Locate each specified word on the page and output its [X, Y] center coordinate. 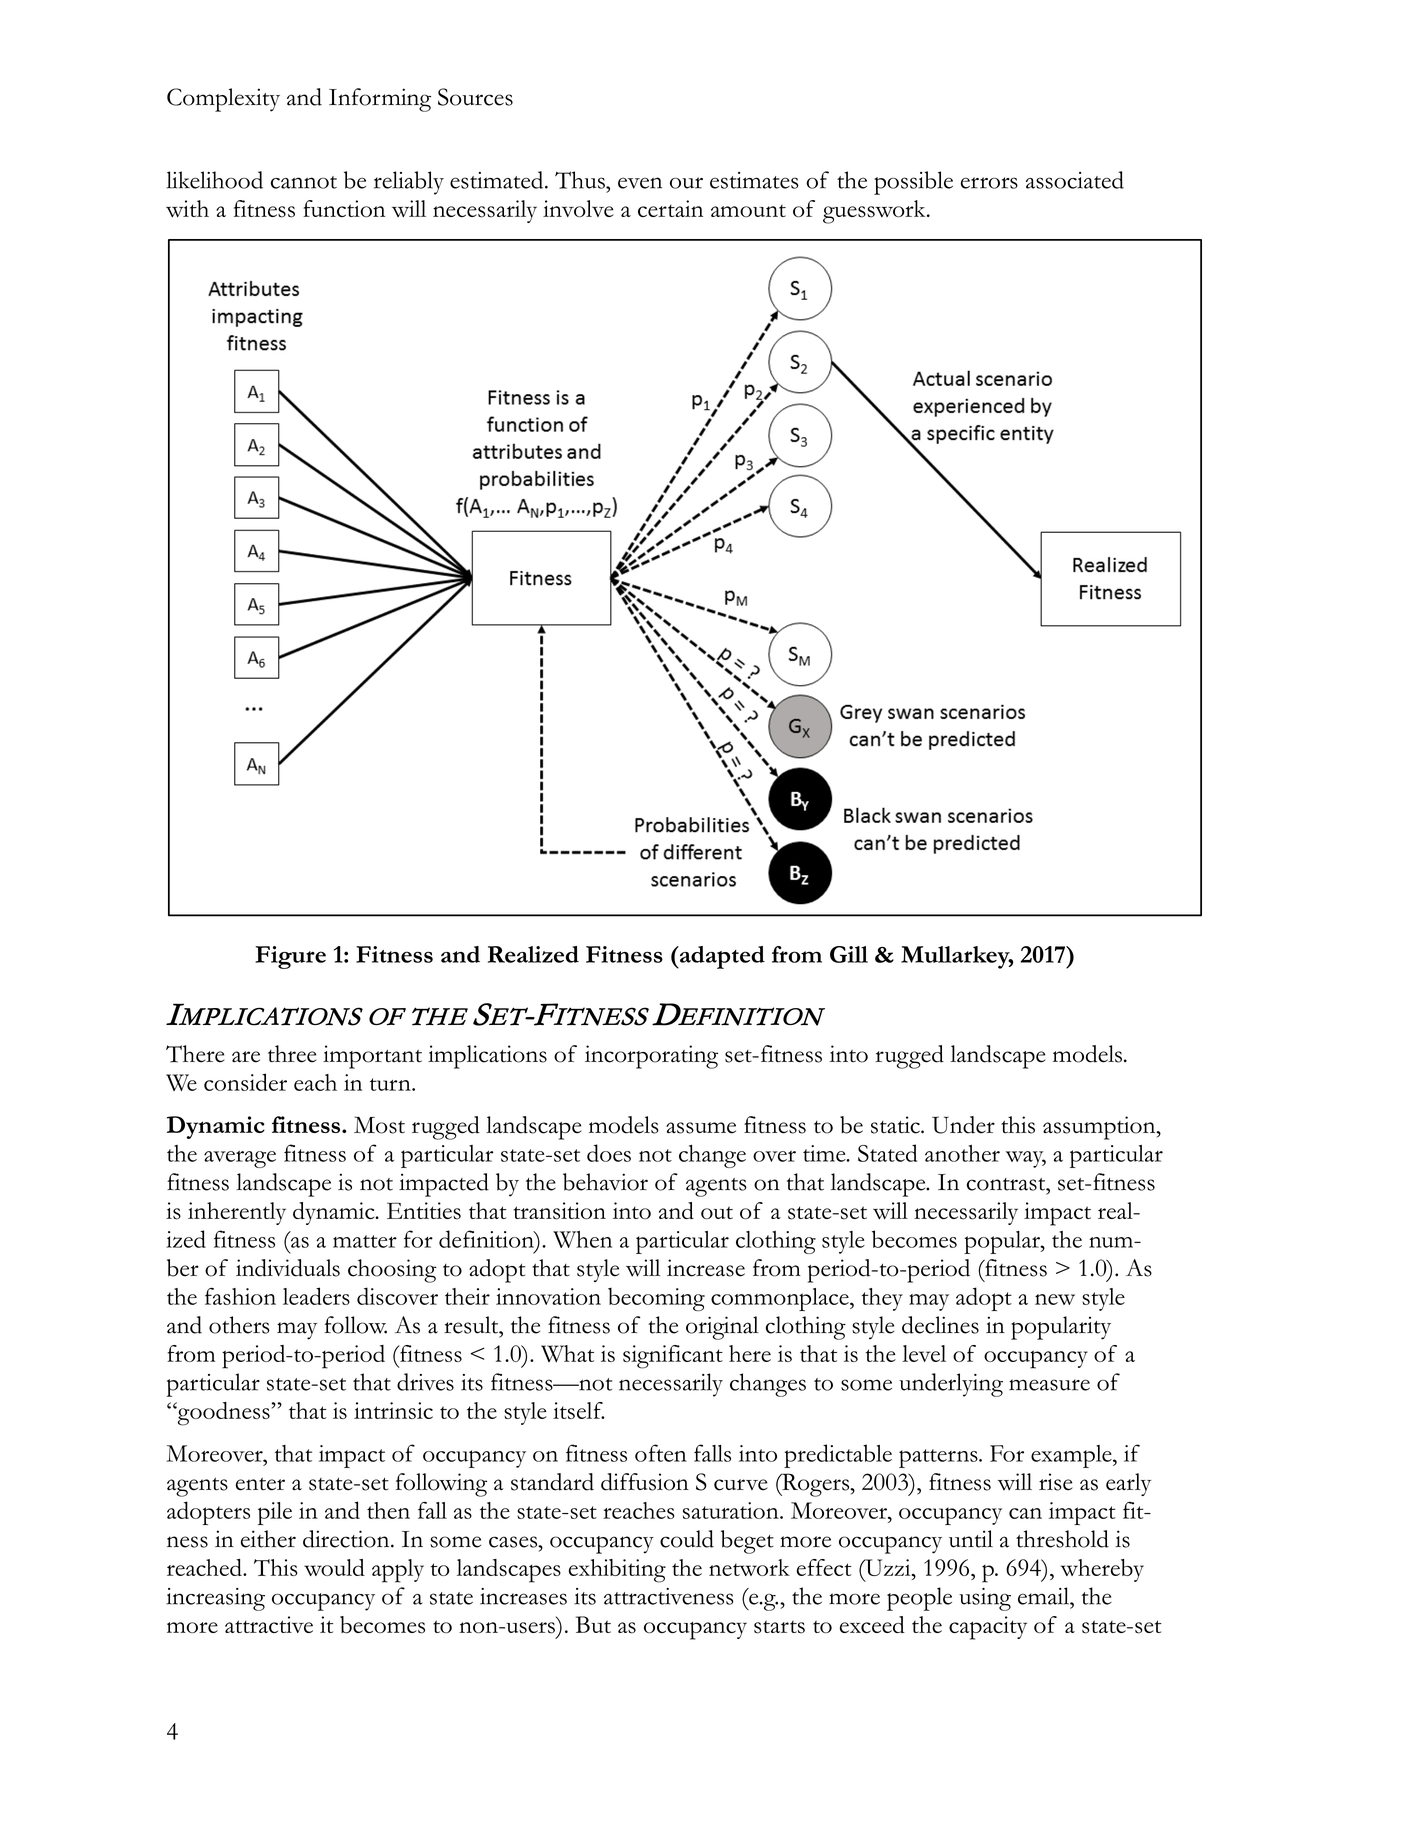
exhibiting [617, 1571]
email [1044, 1596]
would [334, 1567]
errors [989, 183]
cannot [304, 182]
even [640, 183]
